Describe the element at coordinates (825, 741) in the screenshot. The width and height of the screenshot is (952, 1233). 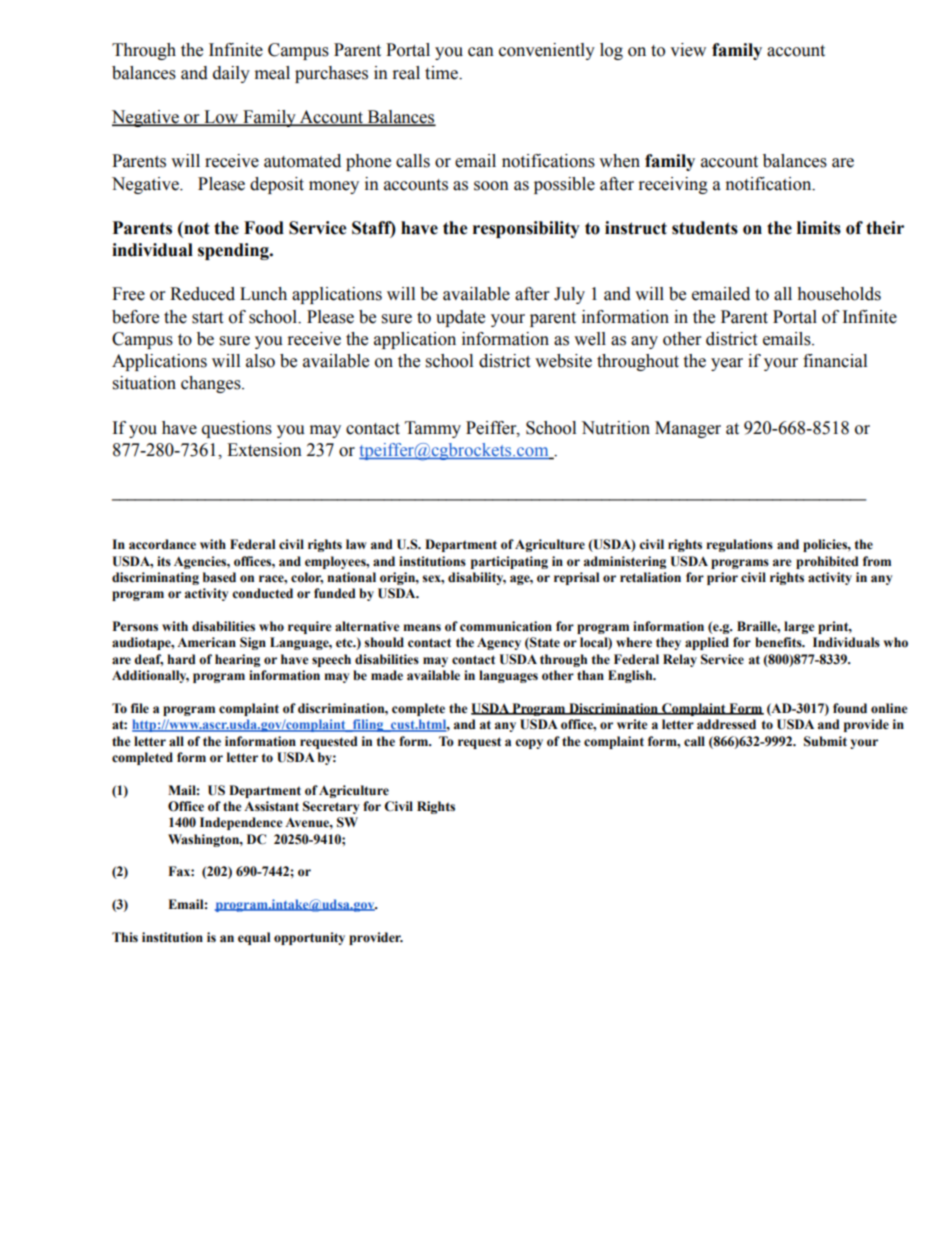
I see `Submit` at that location.
